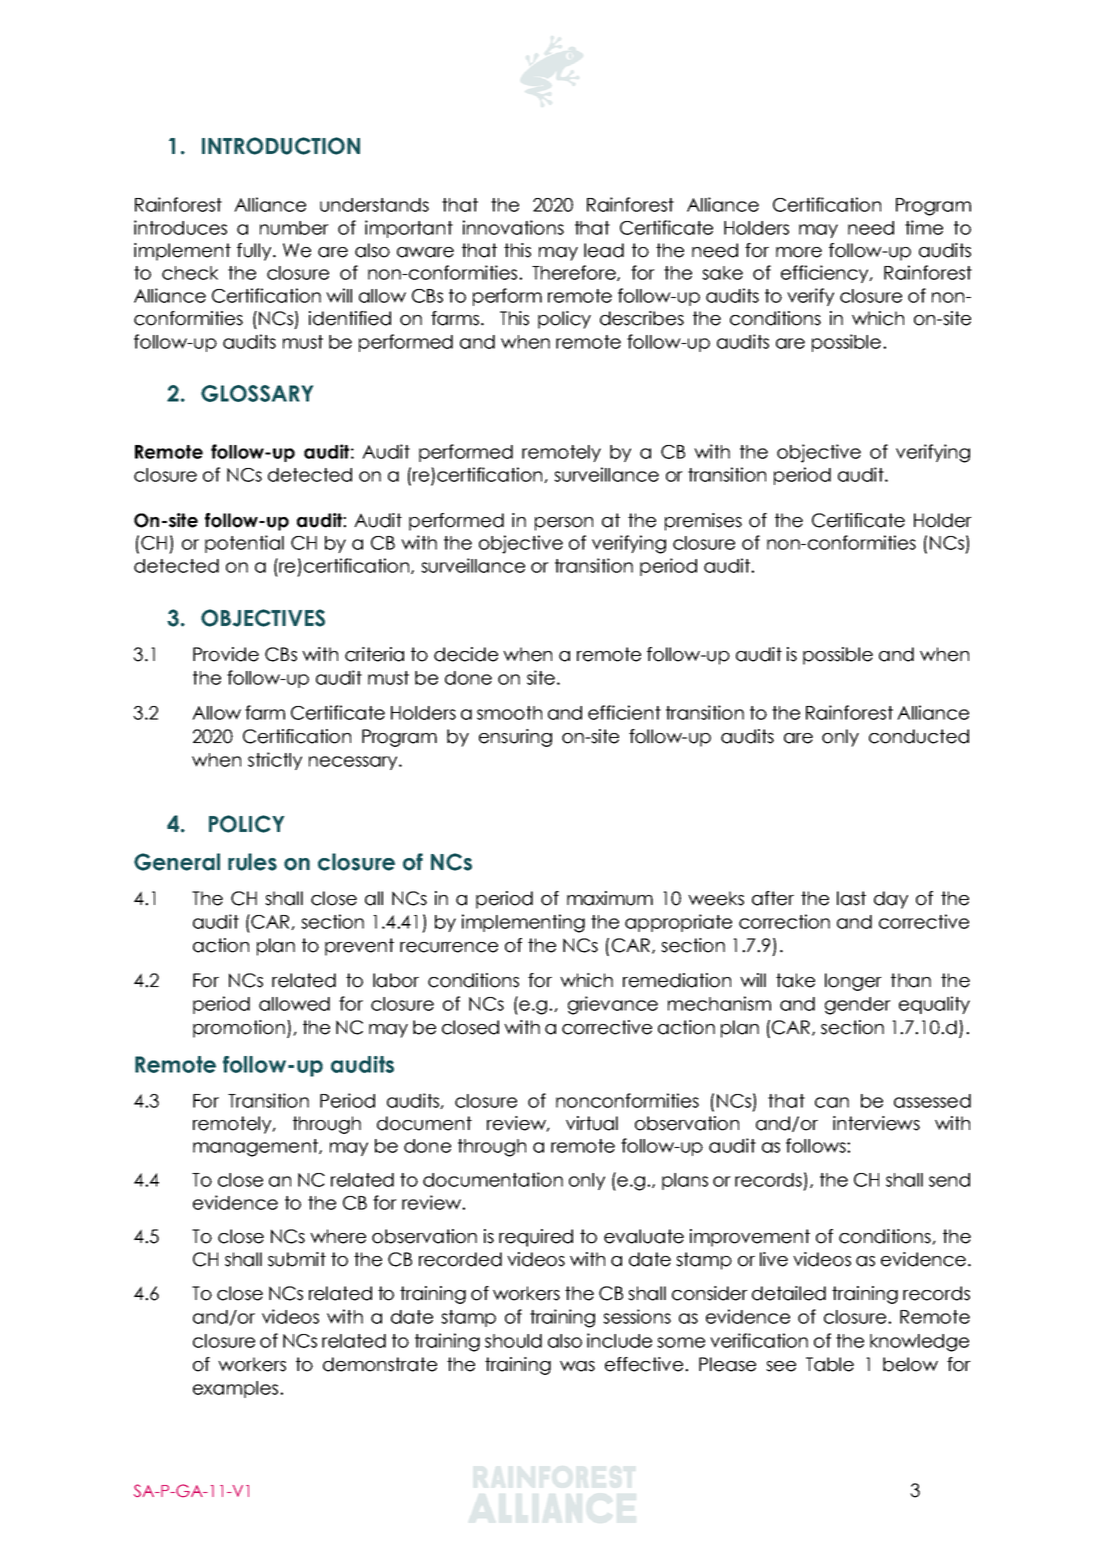 The width and height of the page is (1105, 1562). I want to click on time, so click(924, 227).
